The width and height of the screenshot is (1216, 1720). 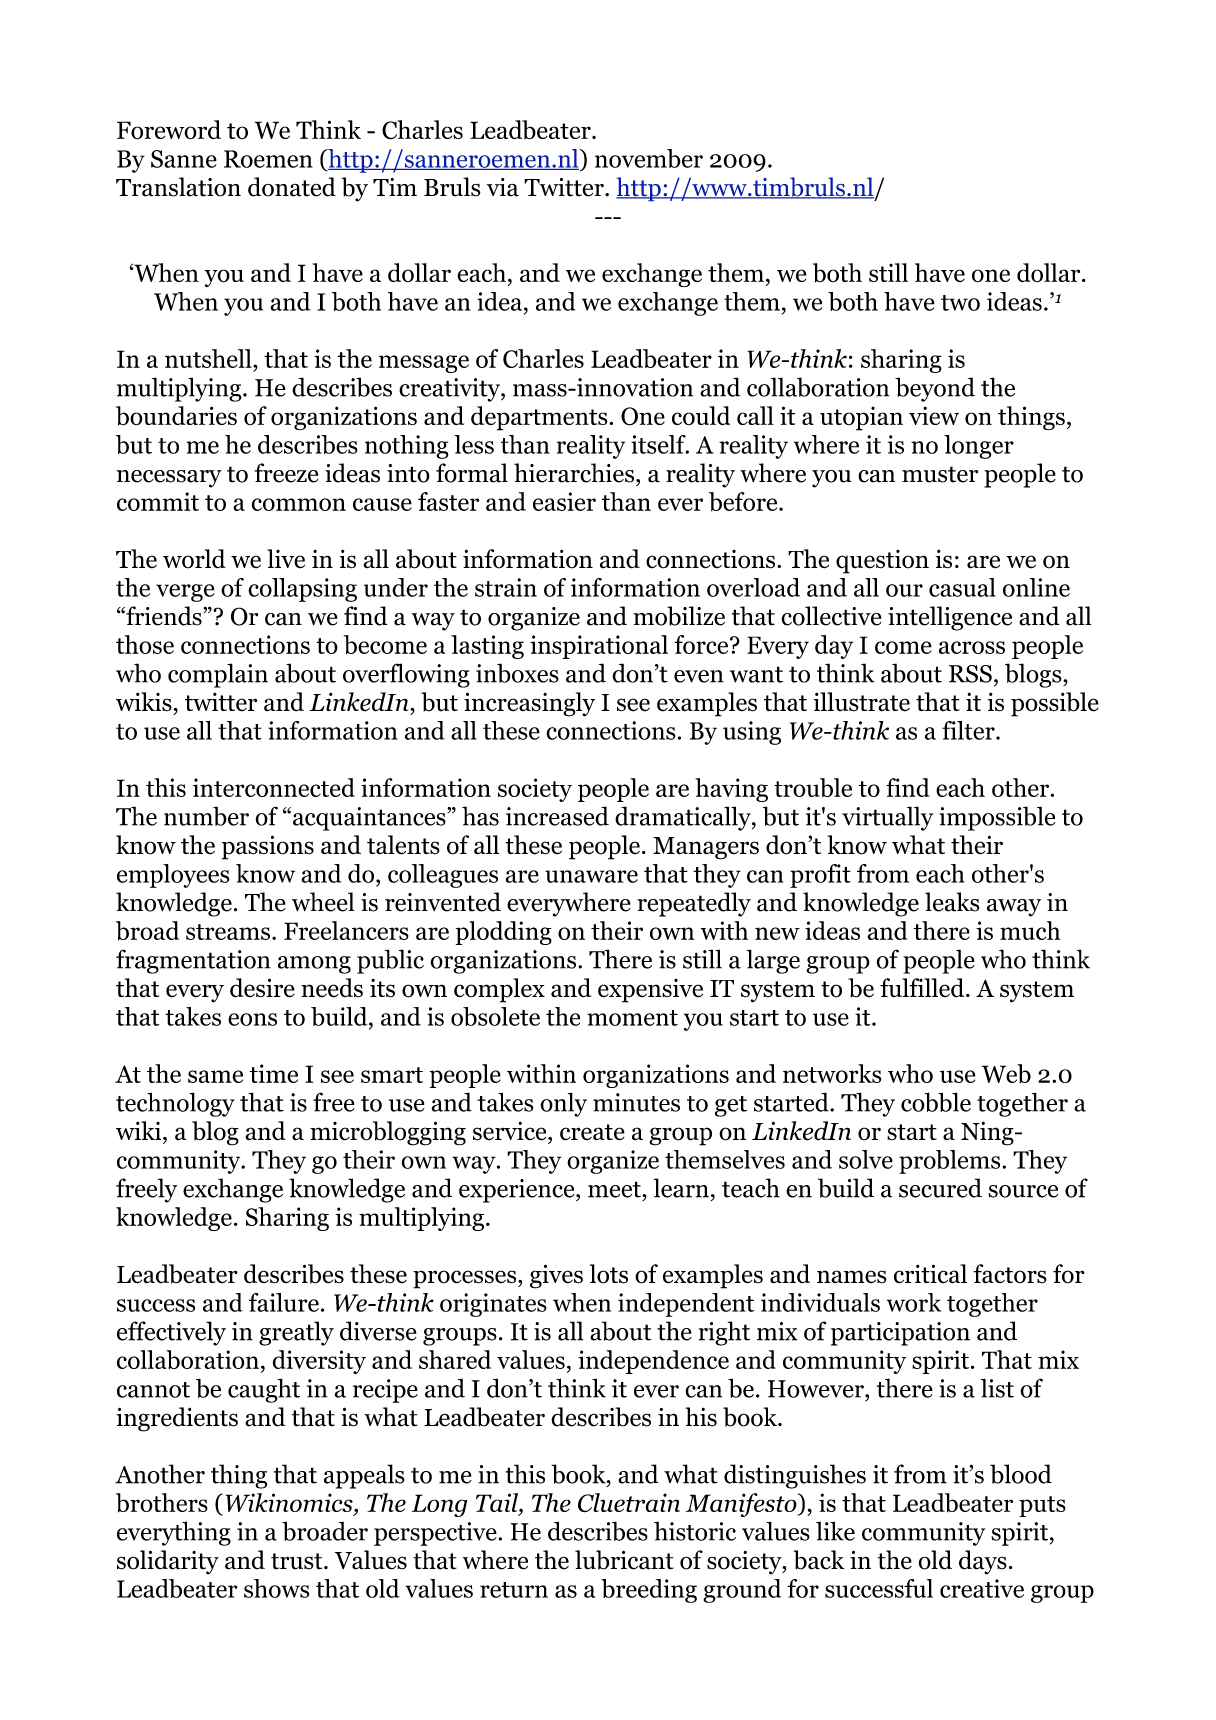 I want to click on donated, so click(x=292, y=187).
